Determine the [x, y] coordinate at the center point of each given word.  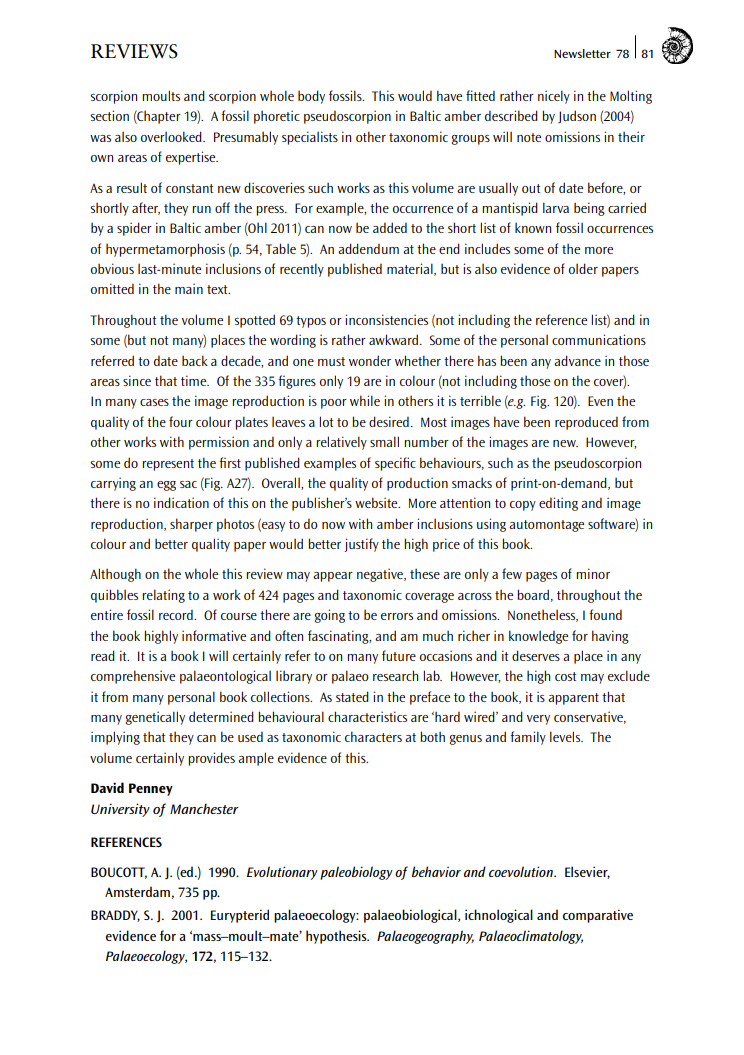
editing [558, 504]
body [311, 97]
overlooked [172, 136]
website [377, 502]
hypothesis [337, 937]
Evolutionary [282, 873]
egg [166, 486]
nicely [554, 97]
